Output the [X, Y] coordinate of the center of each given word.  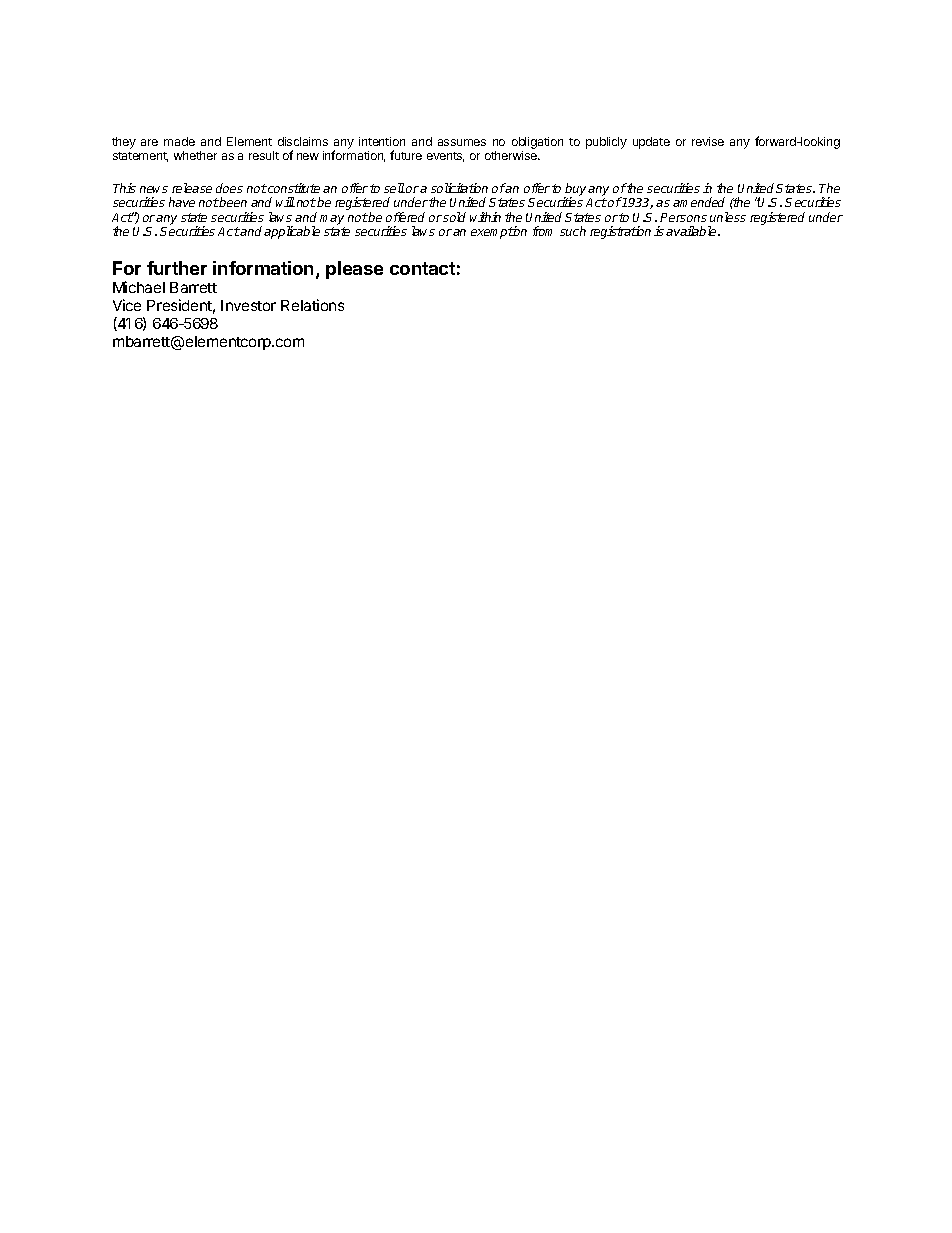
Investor [248, 305]
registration [620, 232]
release [192, 188]
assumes [462, 142]
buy [576, 191]
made [179, 141]
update [651, 143]
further [177, 268]
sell [394, 188]
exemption [499, 232]
